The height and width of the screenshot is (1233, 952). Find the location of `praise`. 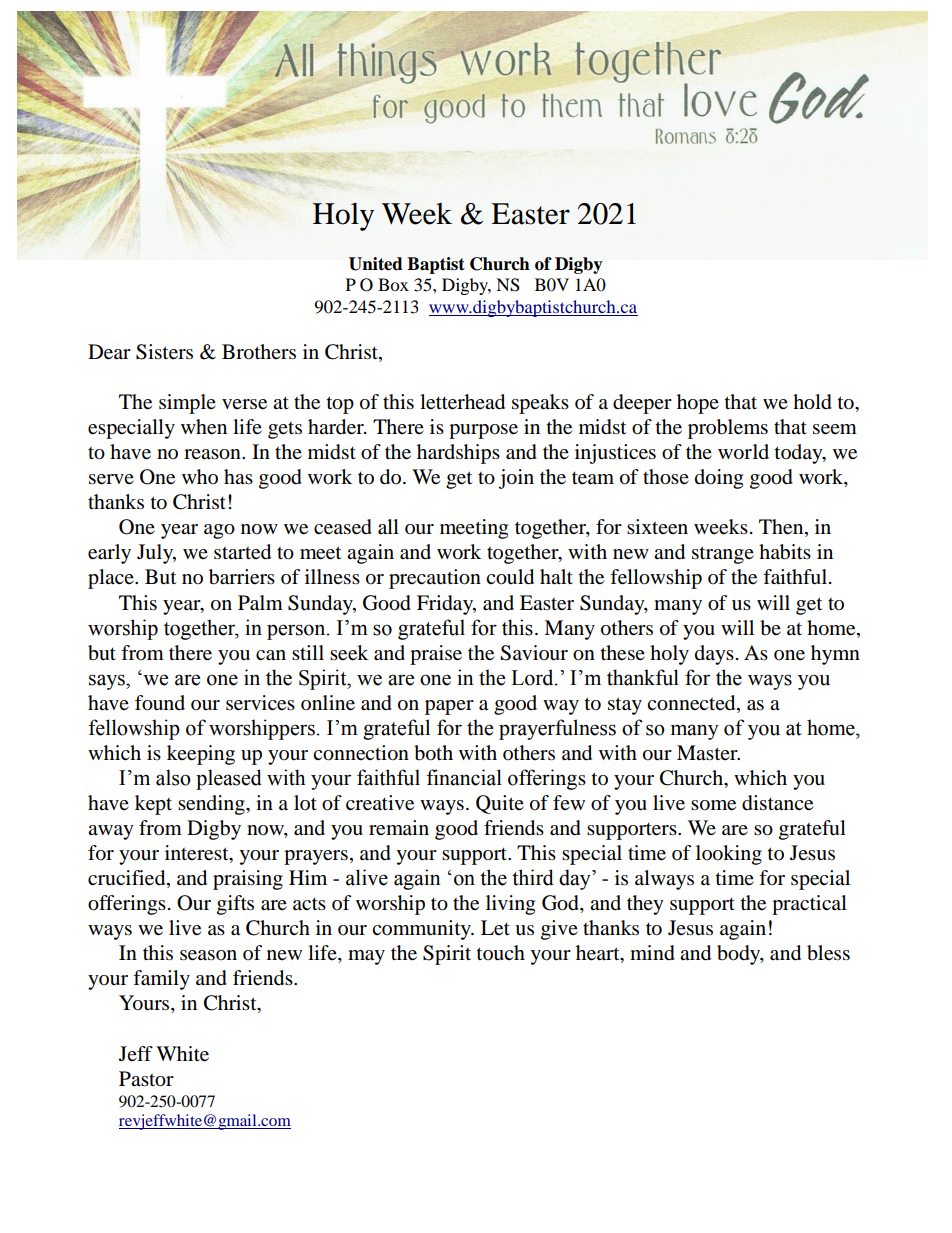

praise is located at coordinates (436, 655).
